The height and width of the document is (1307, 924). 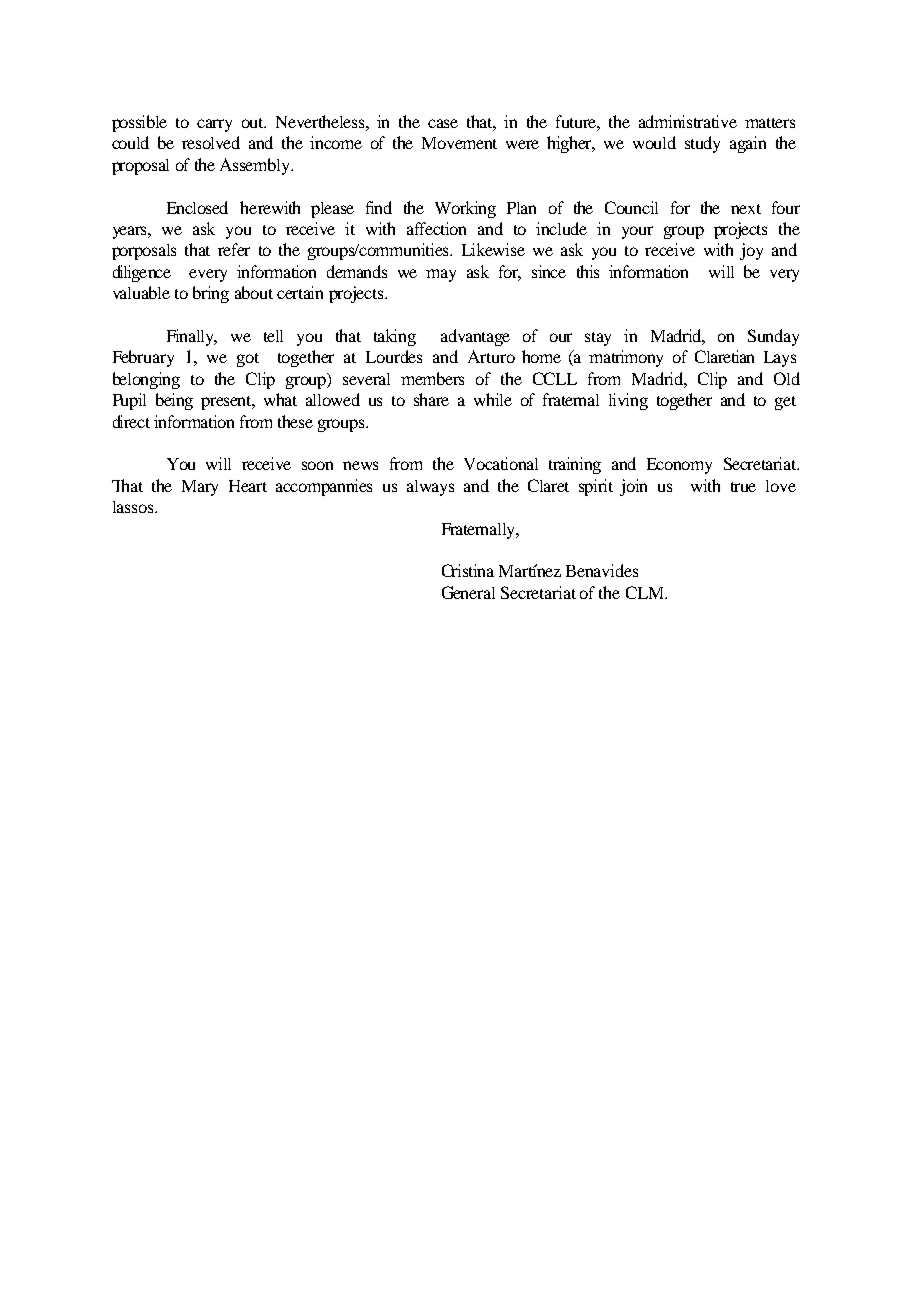 What do you see at coordinates (702, 144) in the document?
I see `study` at bounding box center [702, 144].
